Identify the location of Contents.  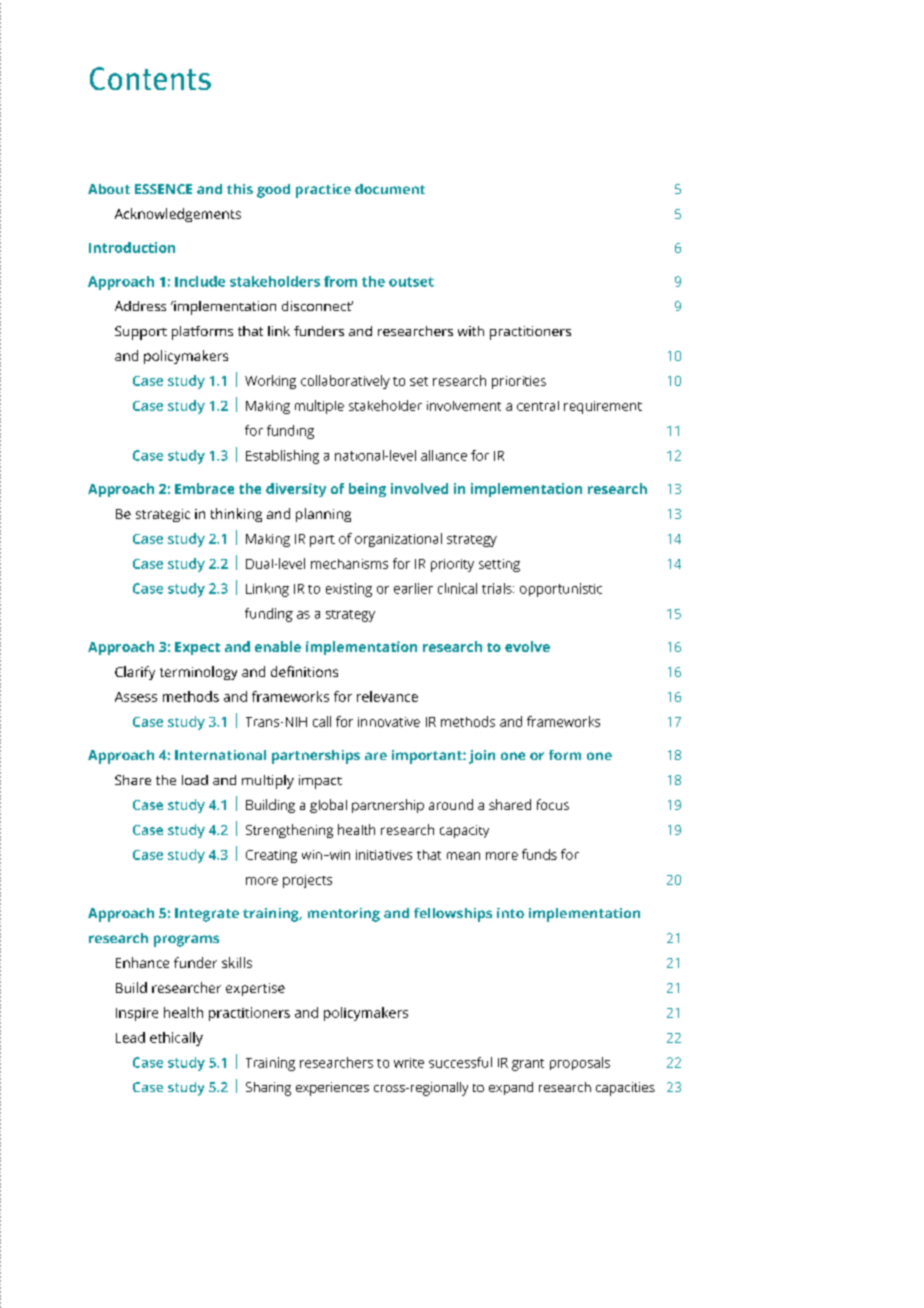
(150, 78).
